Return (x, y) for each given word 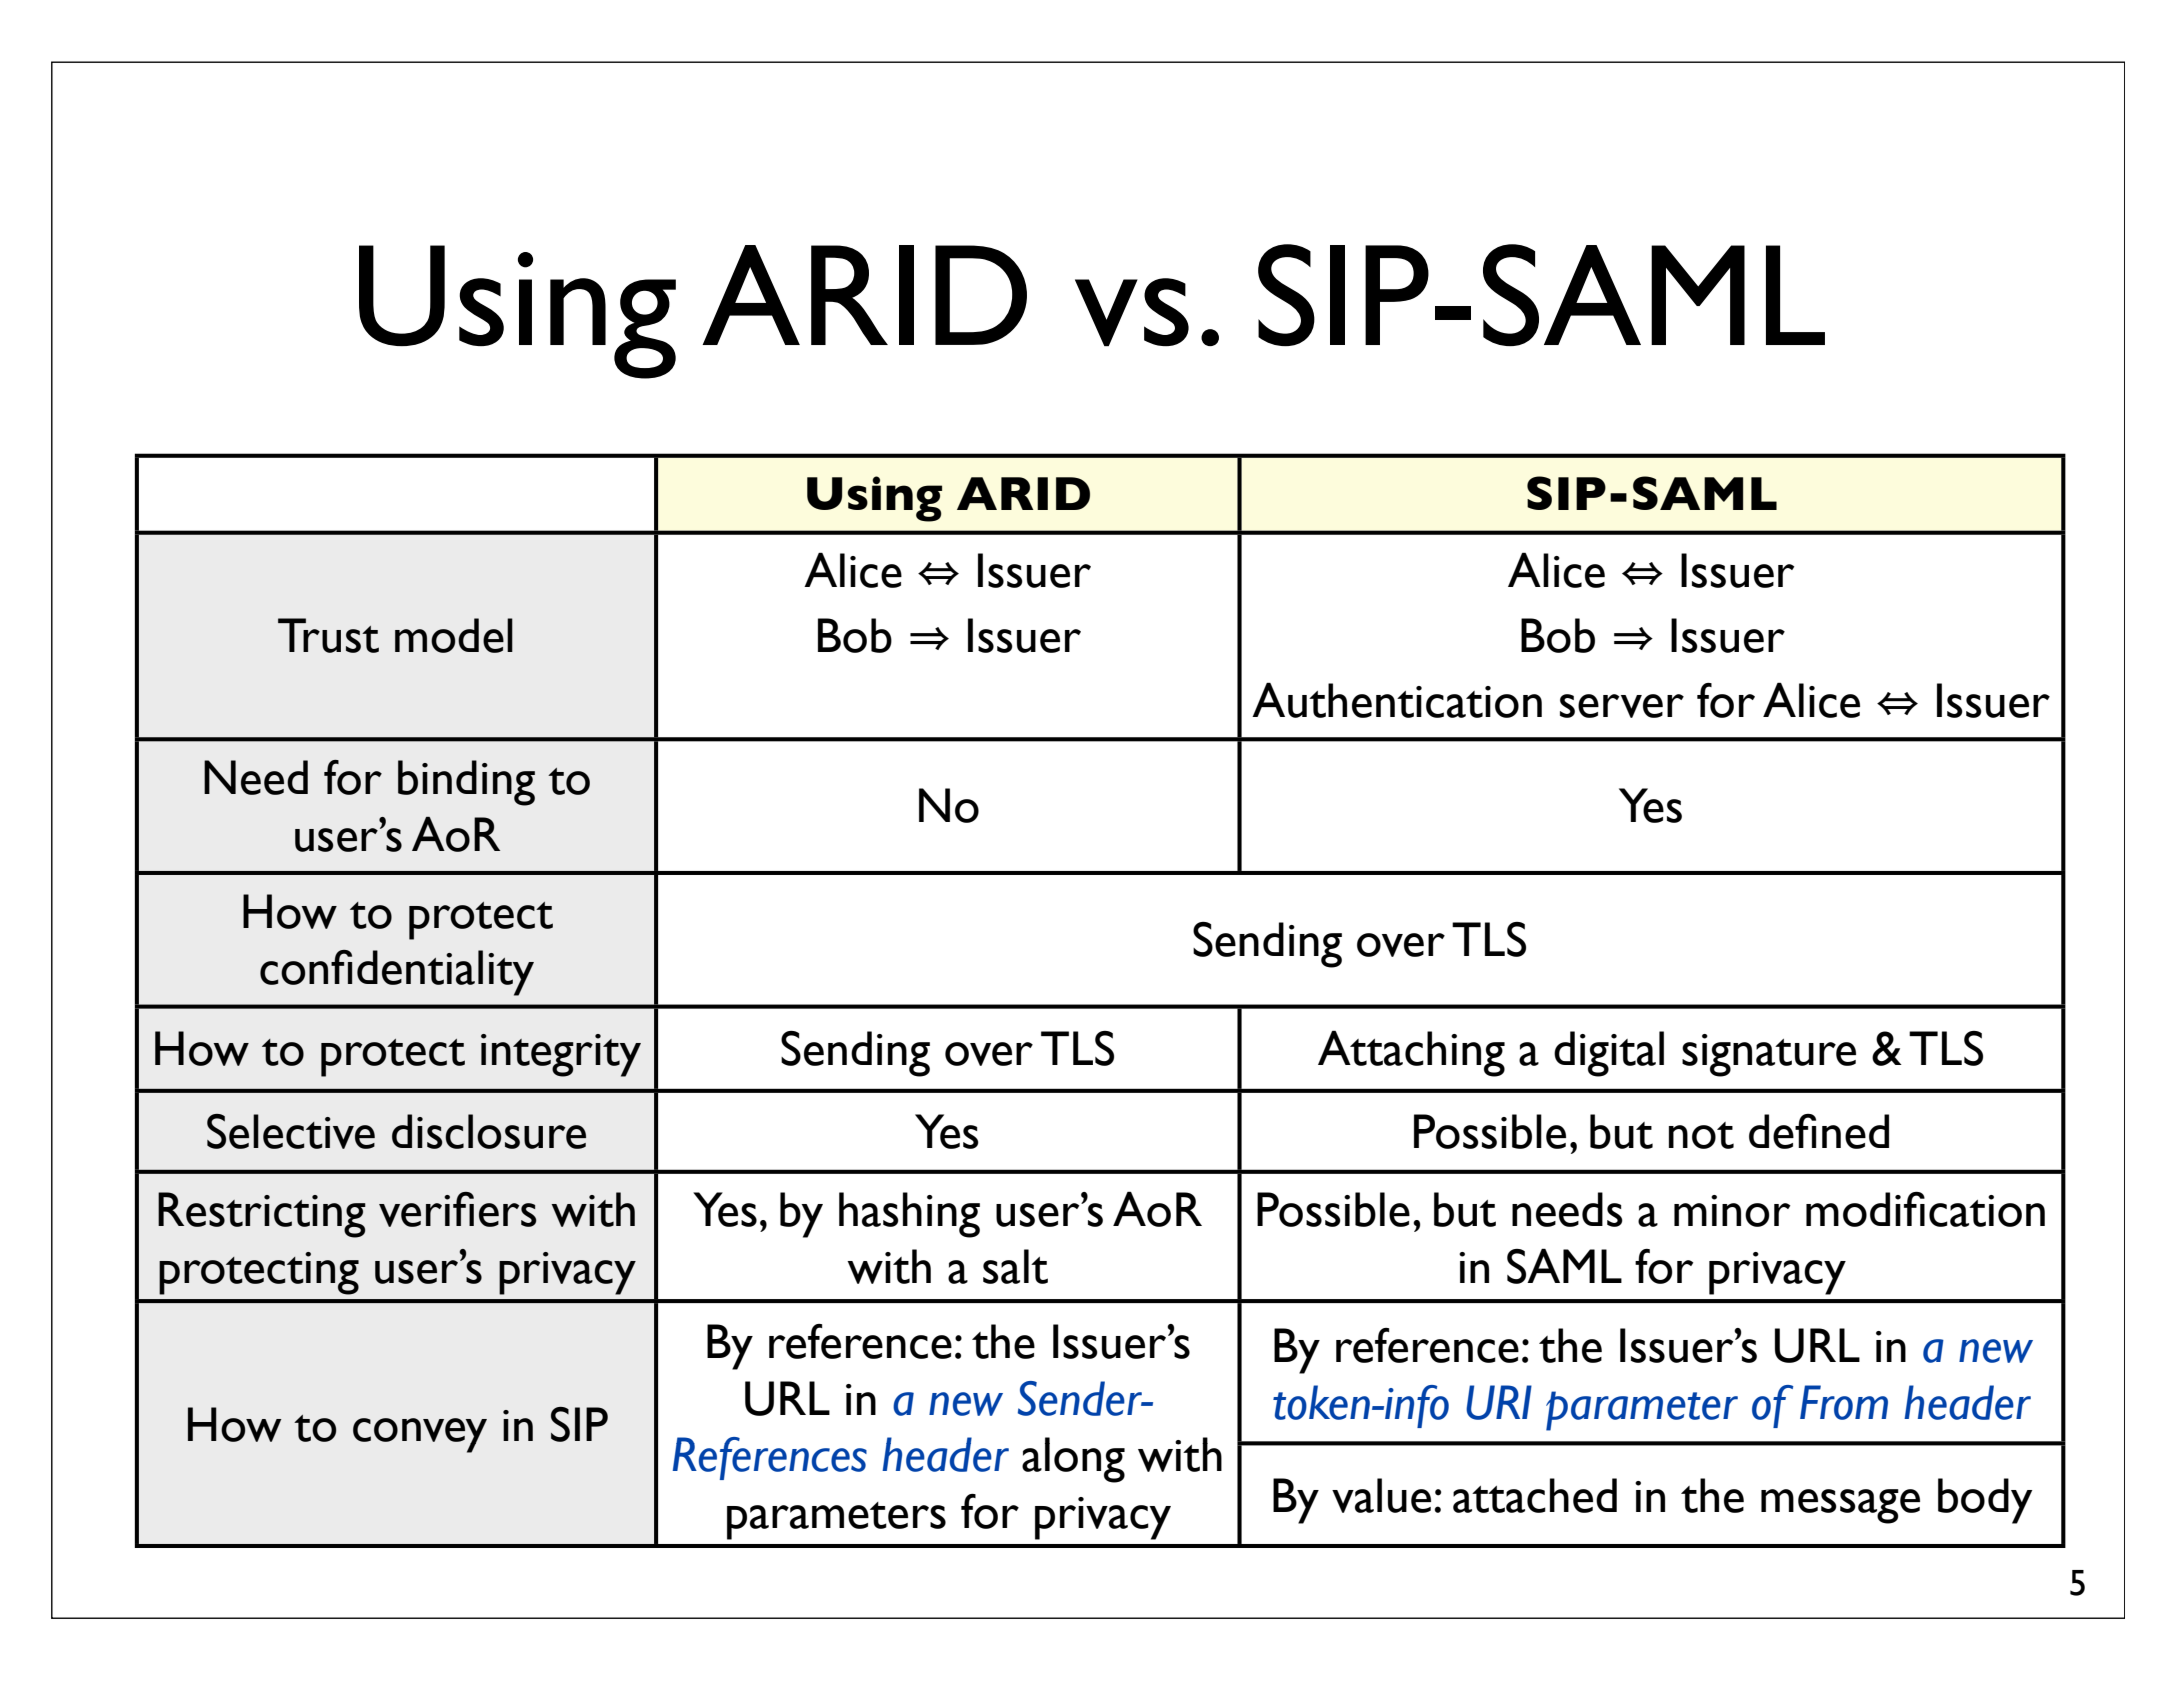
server (1622, 706)
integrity (561, 1055)
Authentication (1397, 700)
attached (1535, 1495)
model (454, 635)
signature (1769, 1055)
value (1381, 1495)
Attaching (1411, 1053)
